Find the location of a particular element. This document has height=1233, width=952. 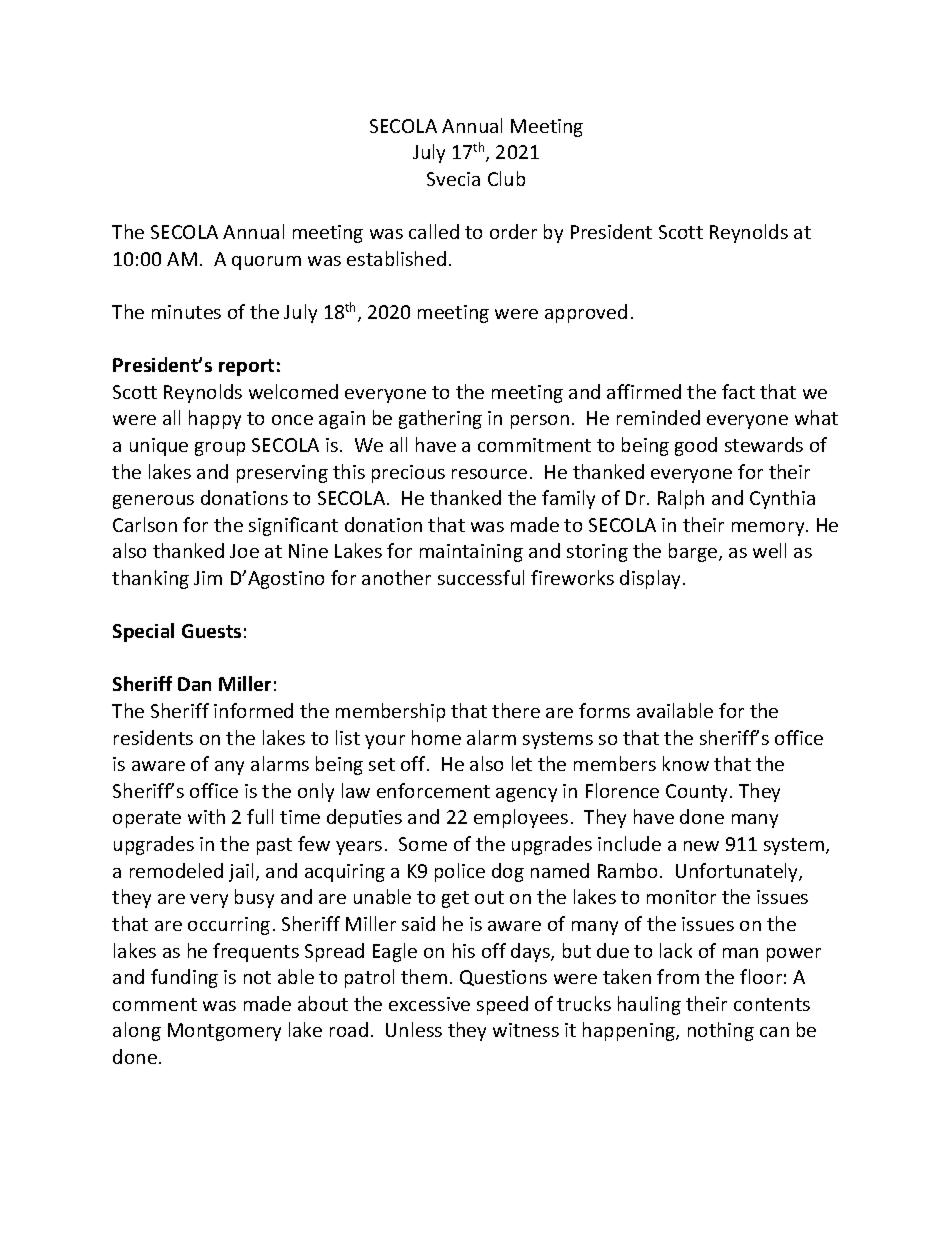

Guests is located at coordinates (211, 631).
